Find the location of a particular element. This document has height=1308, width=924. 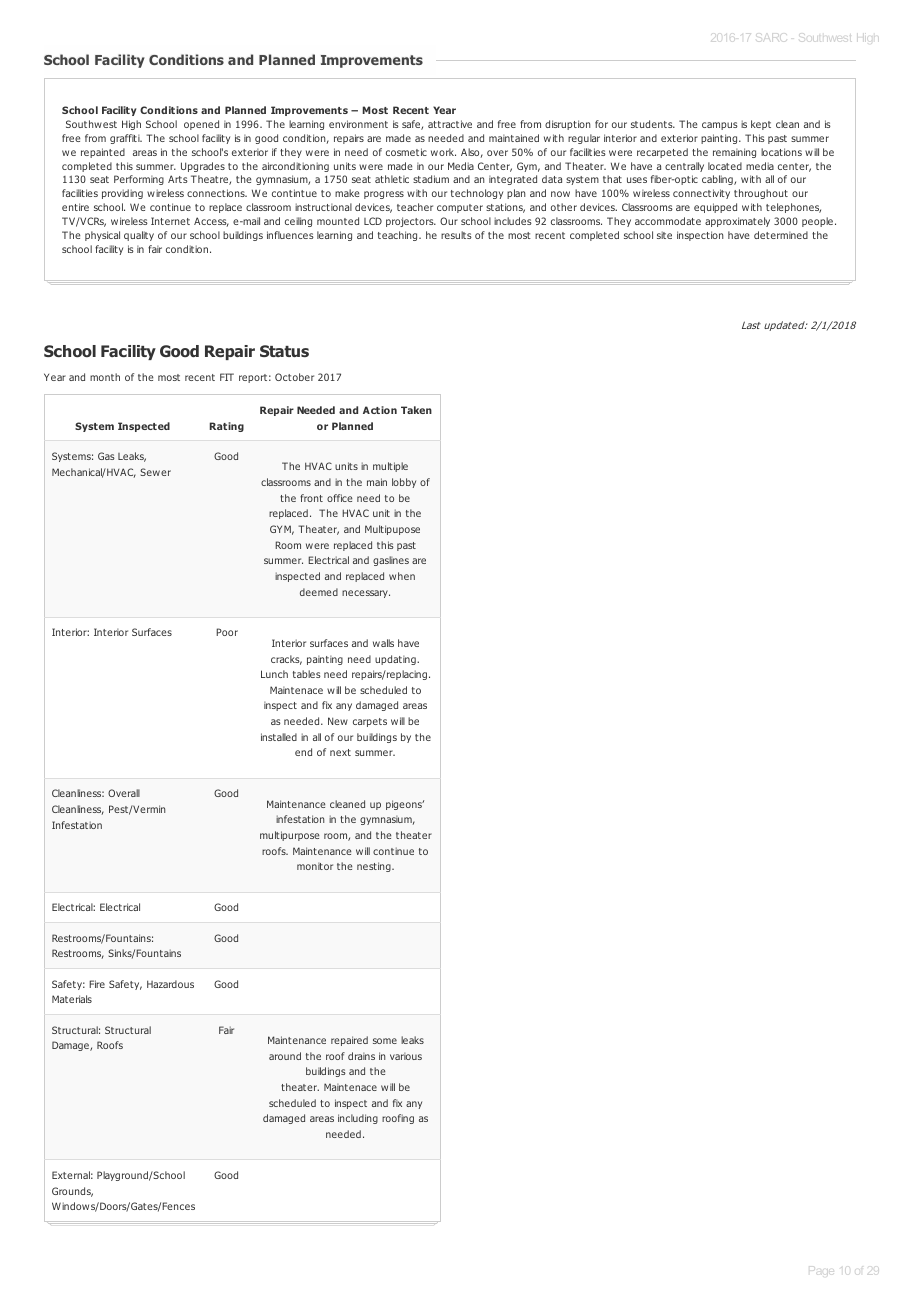

installed is located at coordinates (279, 737).
